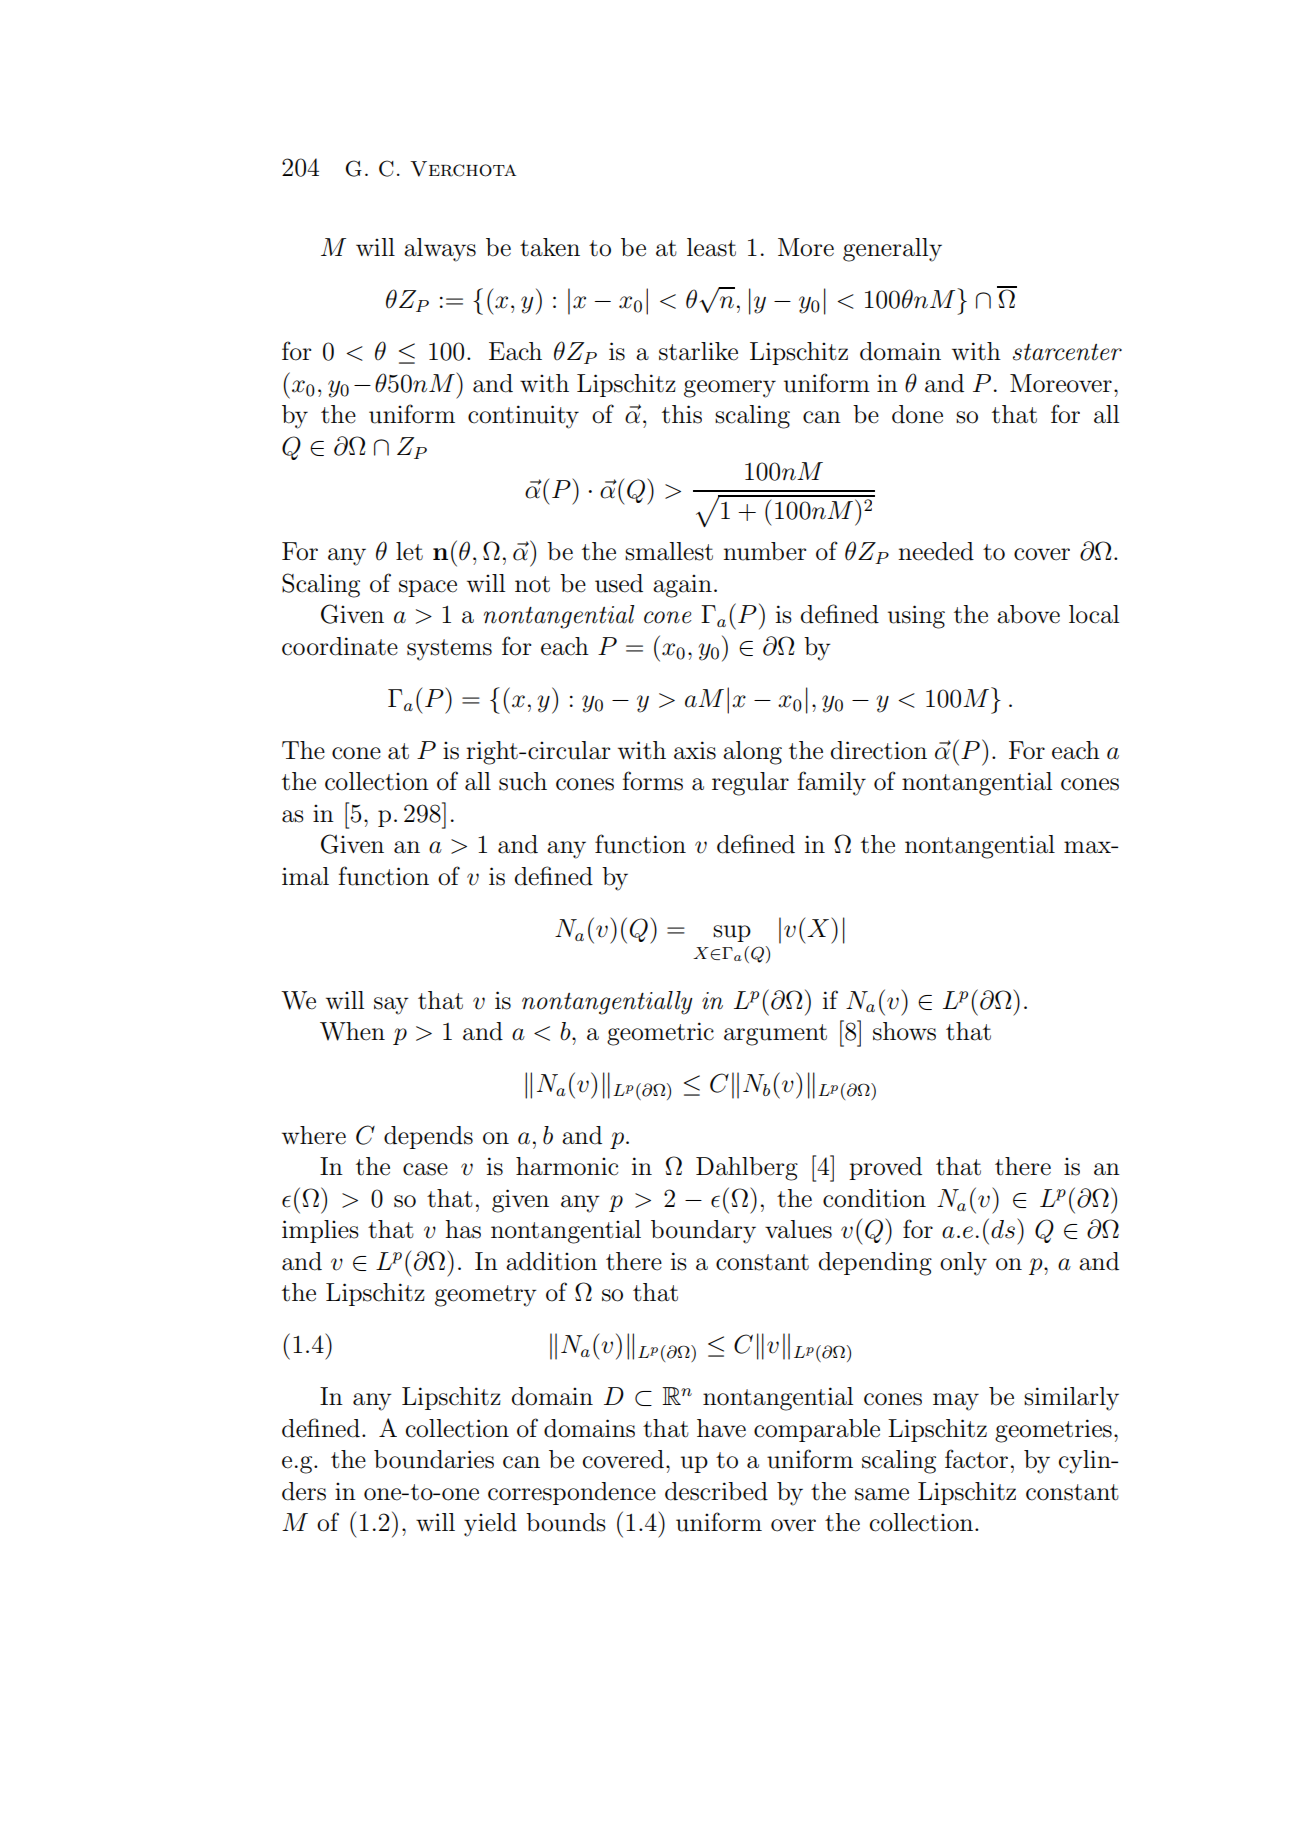 This page has height=1833, width=1295. What do you see at coordinates (449, 650) in the page?
I see `systems` at bounding box center [449, 650].
